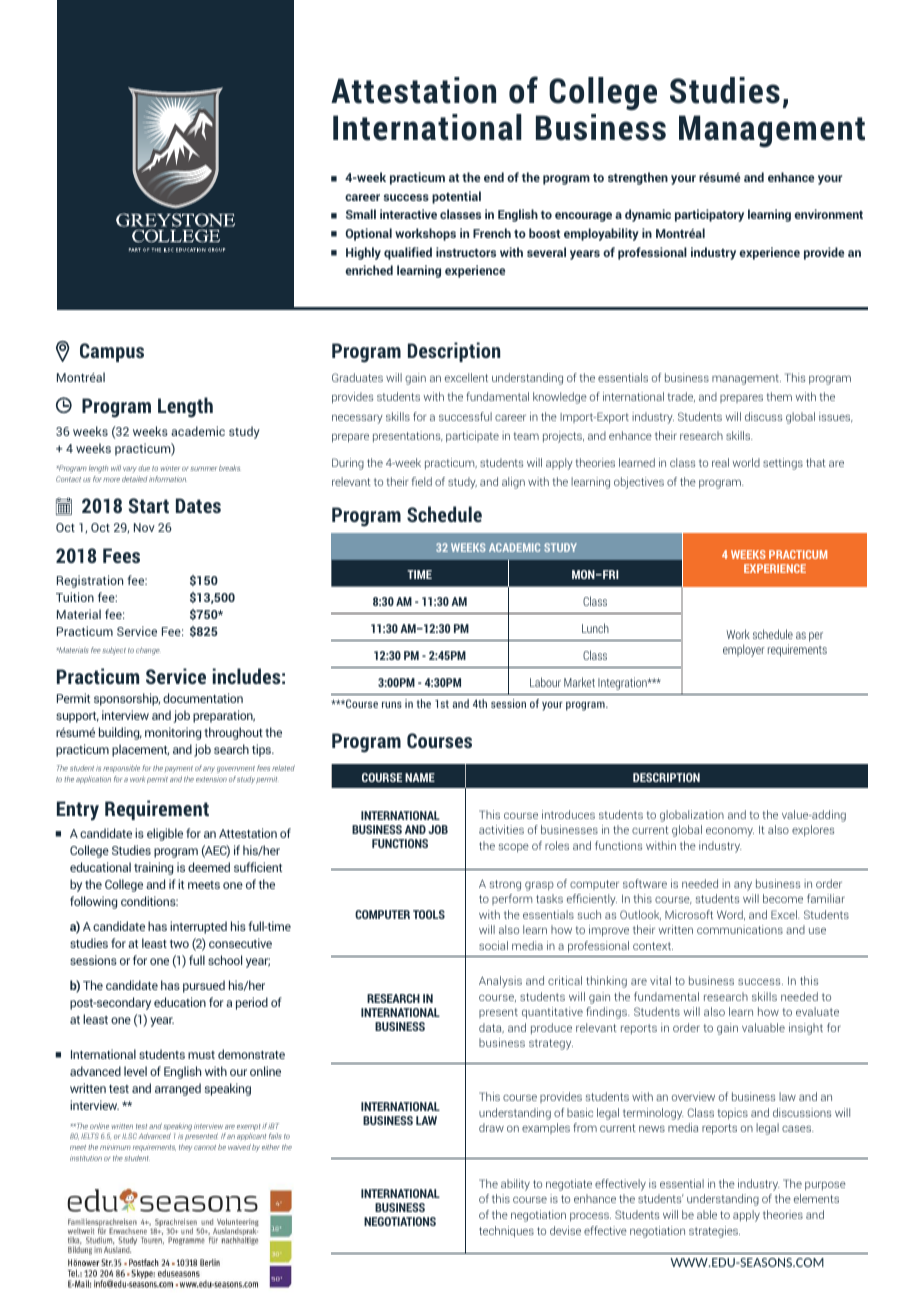  I want to click on employer, so click(744, 650).
